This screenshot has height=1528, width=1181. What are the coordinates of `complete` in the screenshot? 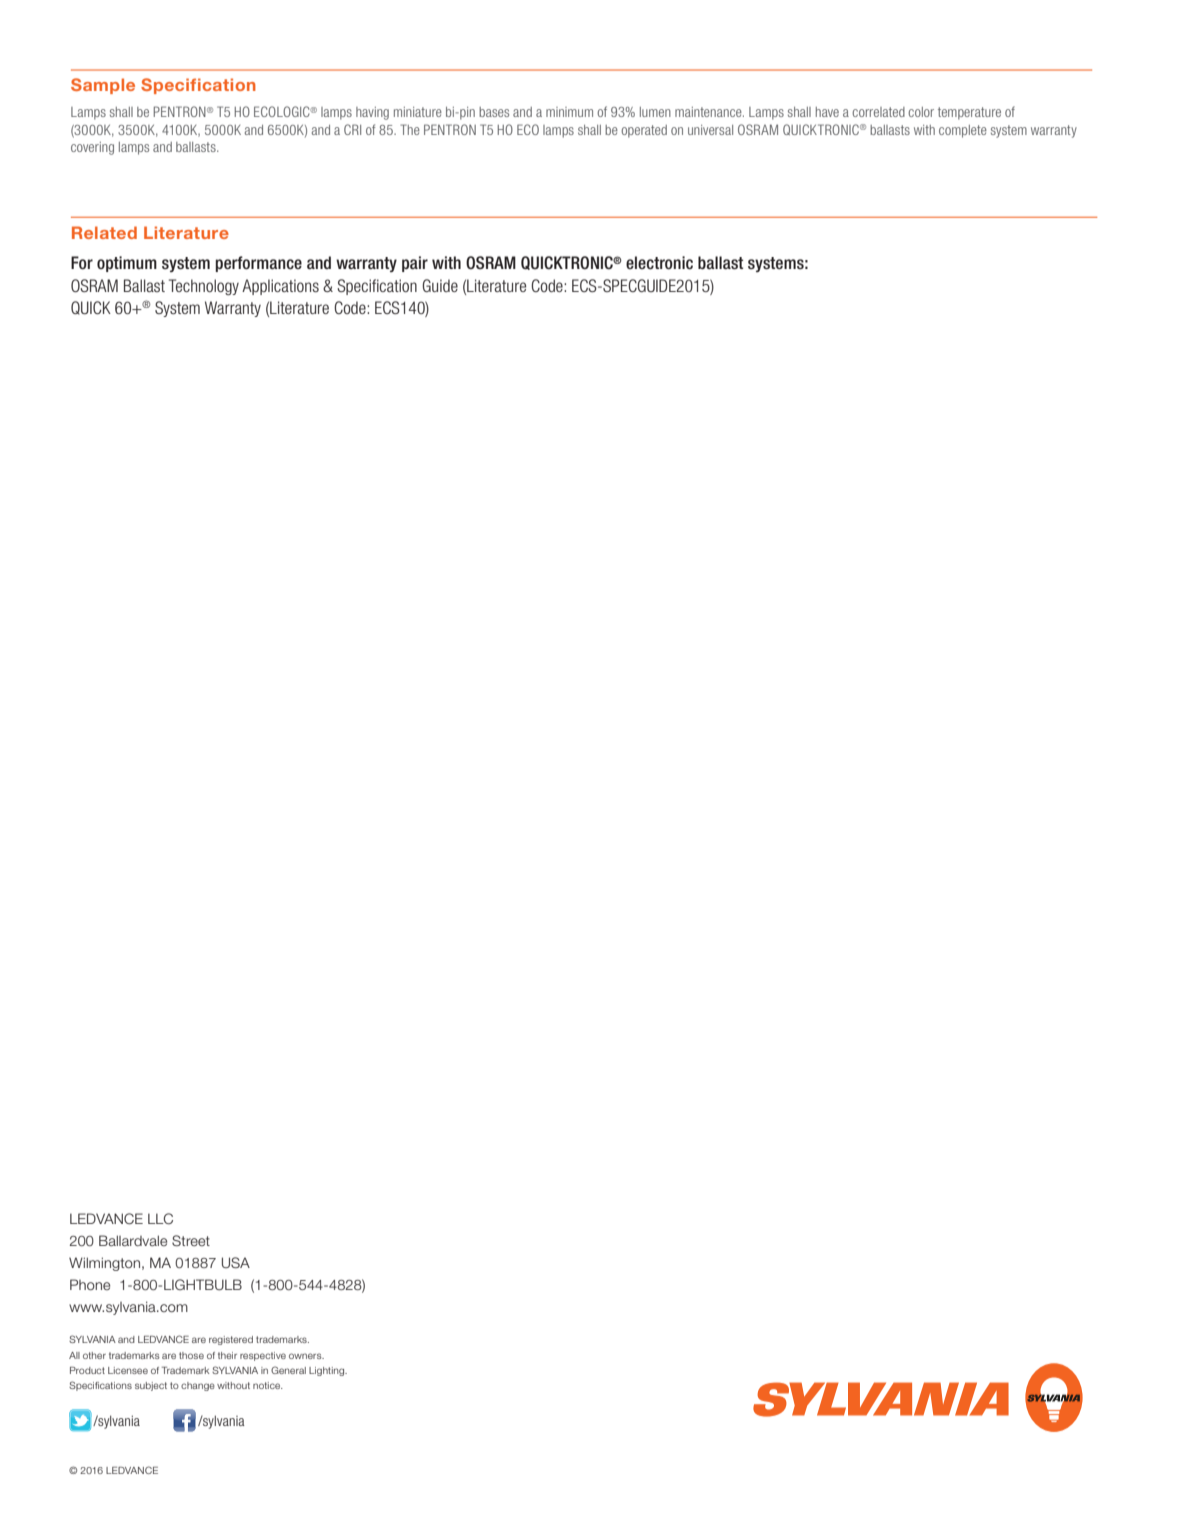 It's located at (963, 131).
